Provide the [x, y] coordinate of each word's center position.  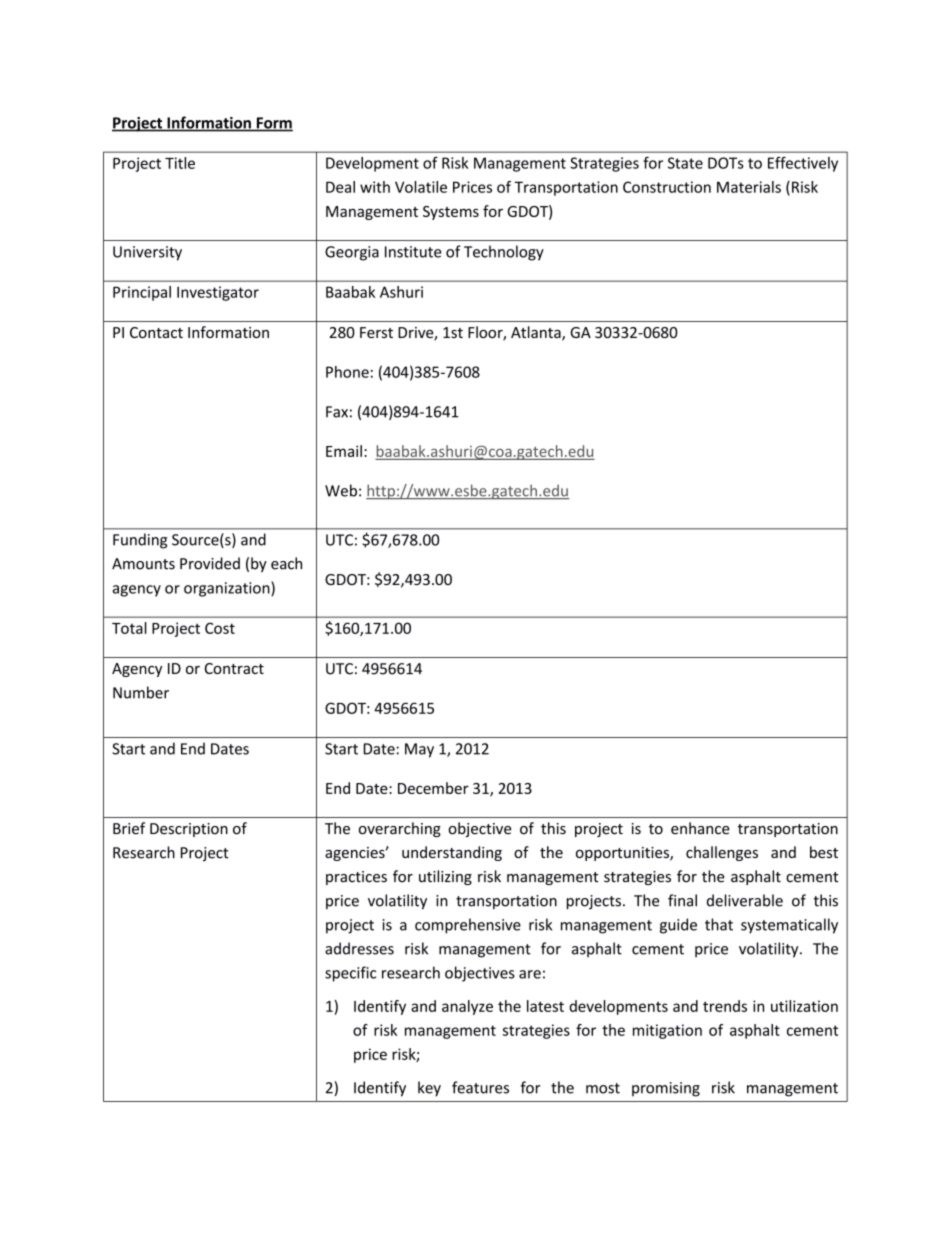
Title [180, 163]
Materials [749, 187]
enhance [700, 828]
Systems [451, 213]
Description [189, 830]
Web [341, 490]
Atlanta [537, 333]
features [480, 1087]
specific [350, 974]
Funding [140, 541]
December [433, 788]
